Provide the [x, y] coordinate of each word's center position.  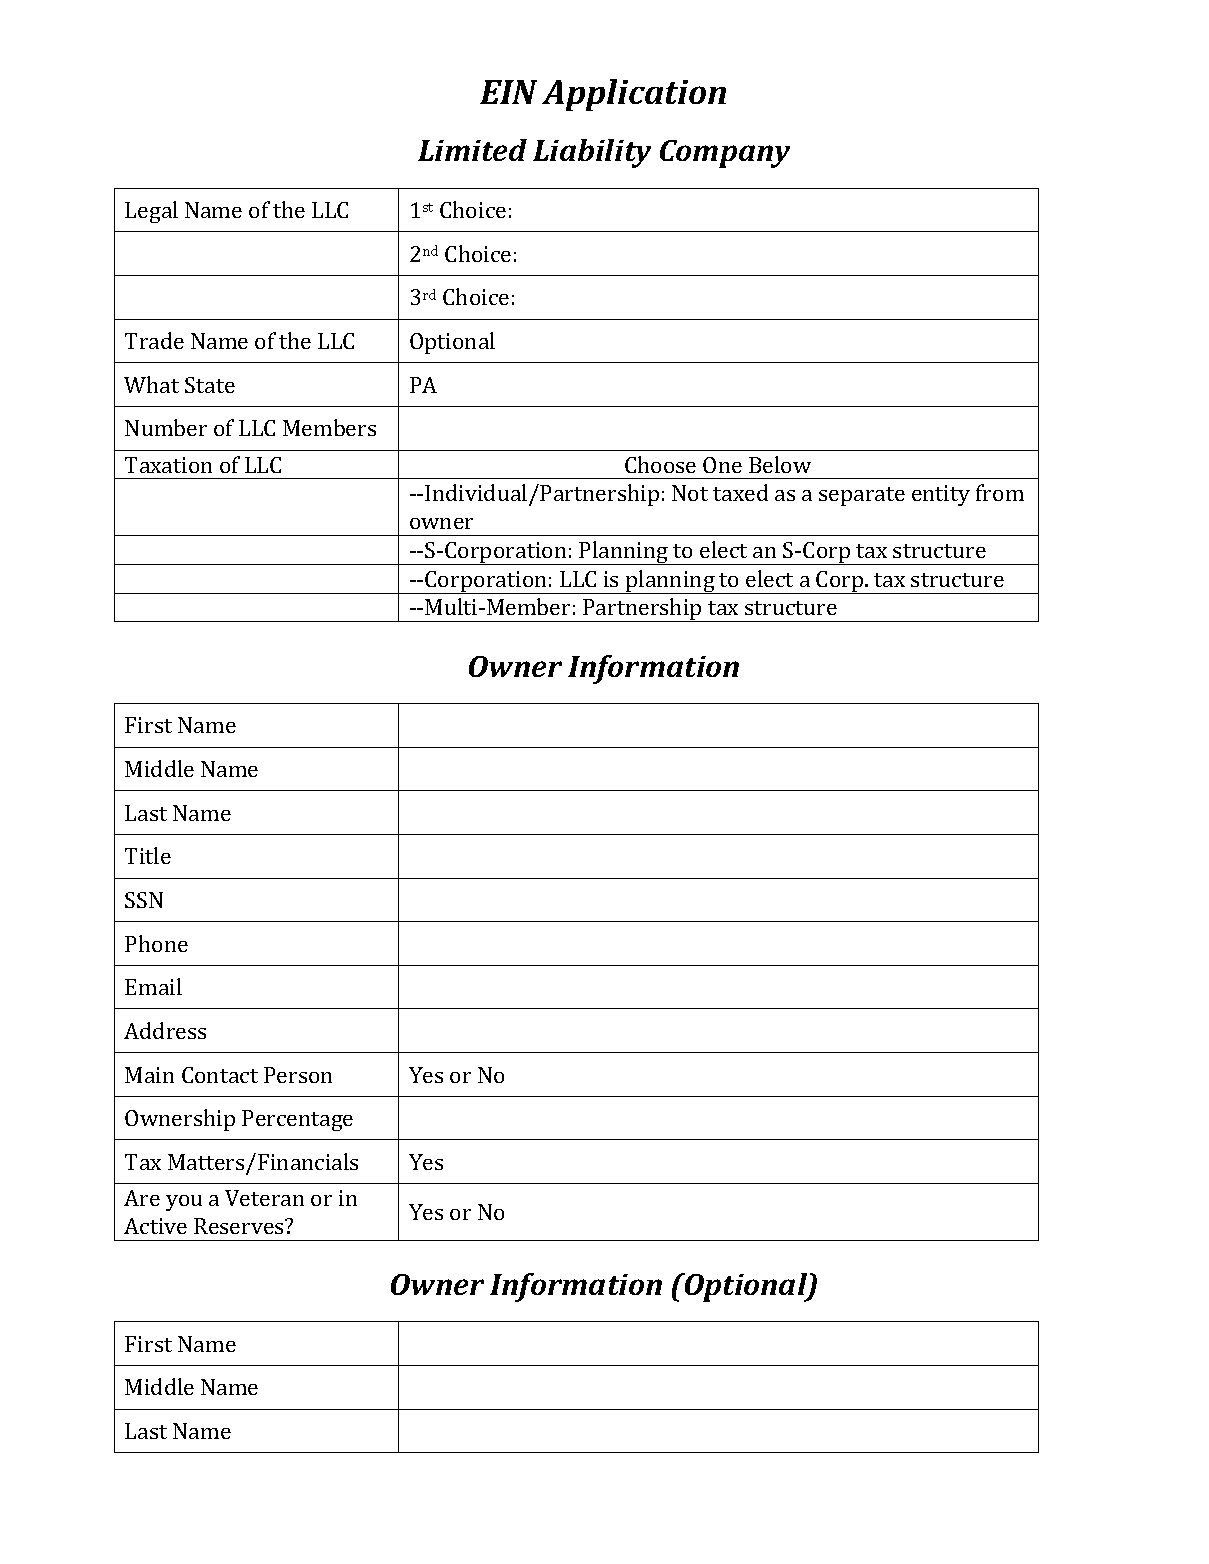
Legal [151, 212]
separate [862, 496]
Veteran [264, 1198]
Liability [592, 153]
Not [690, 493]
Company [725, 154]
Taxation [168, 465]
